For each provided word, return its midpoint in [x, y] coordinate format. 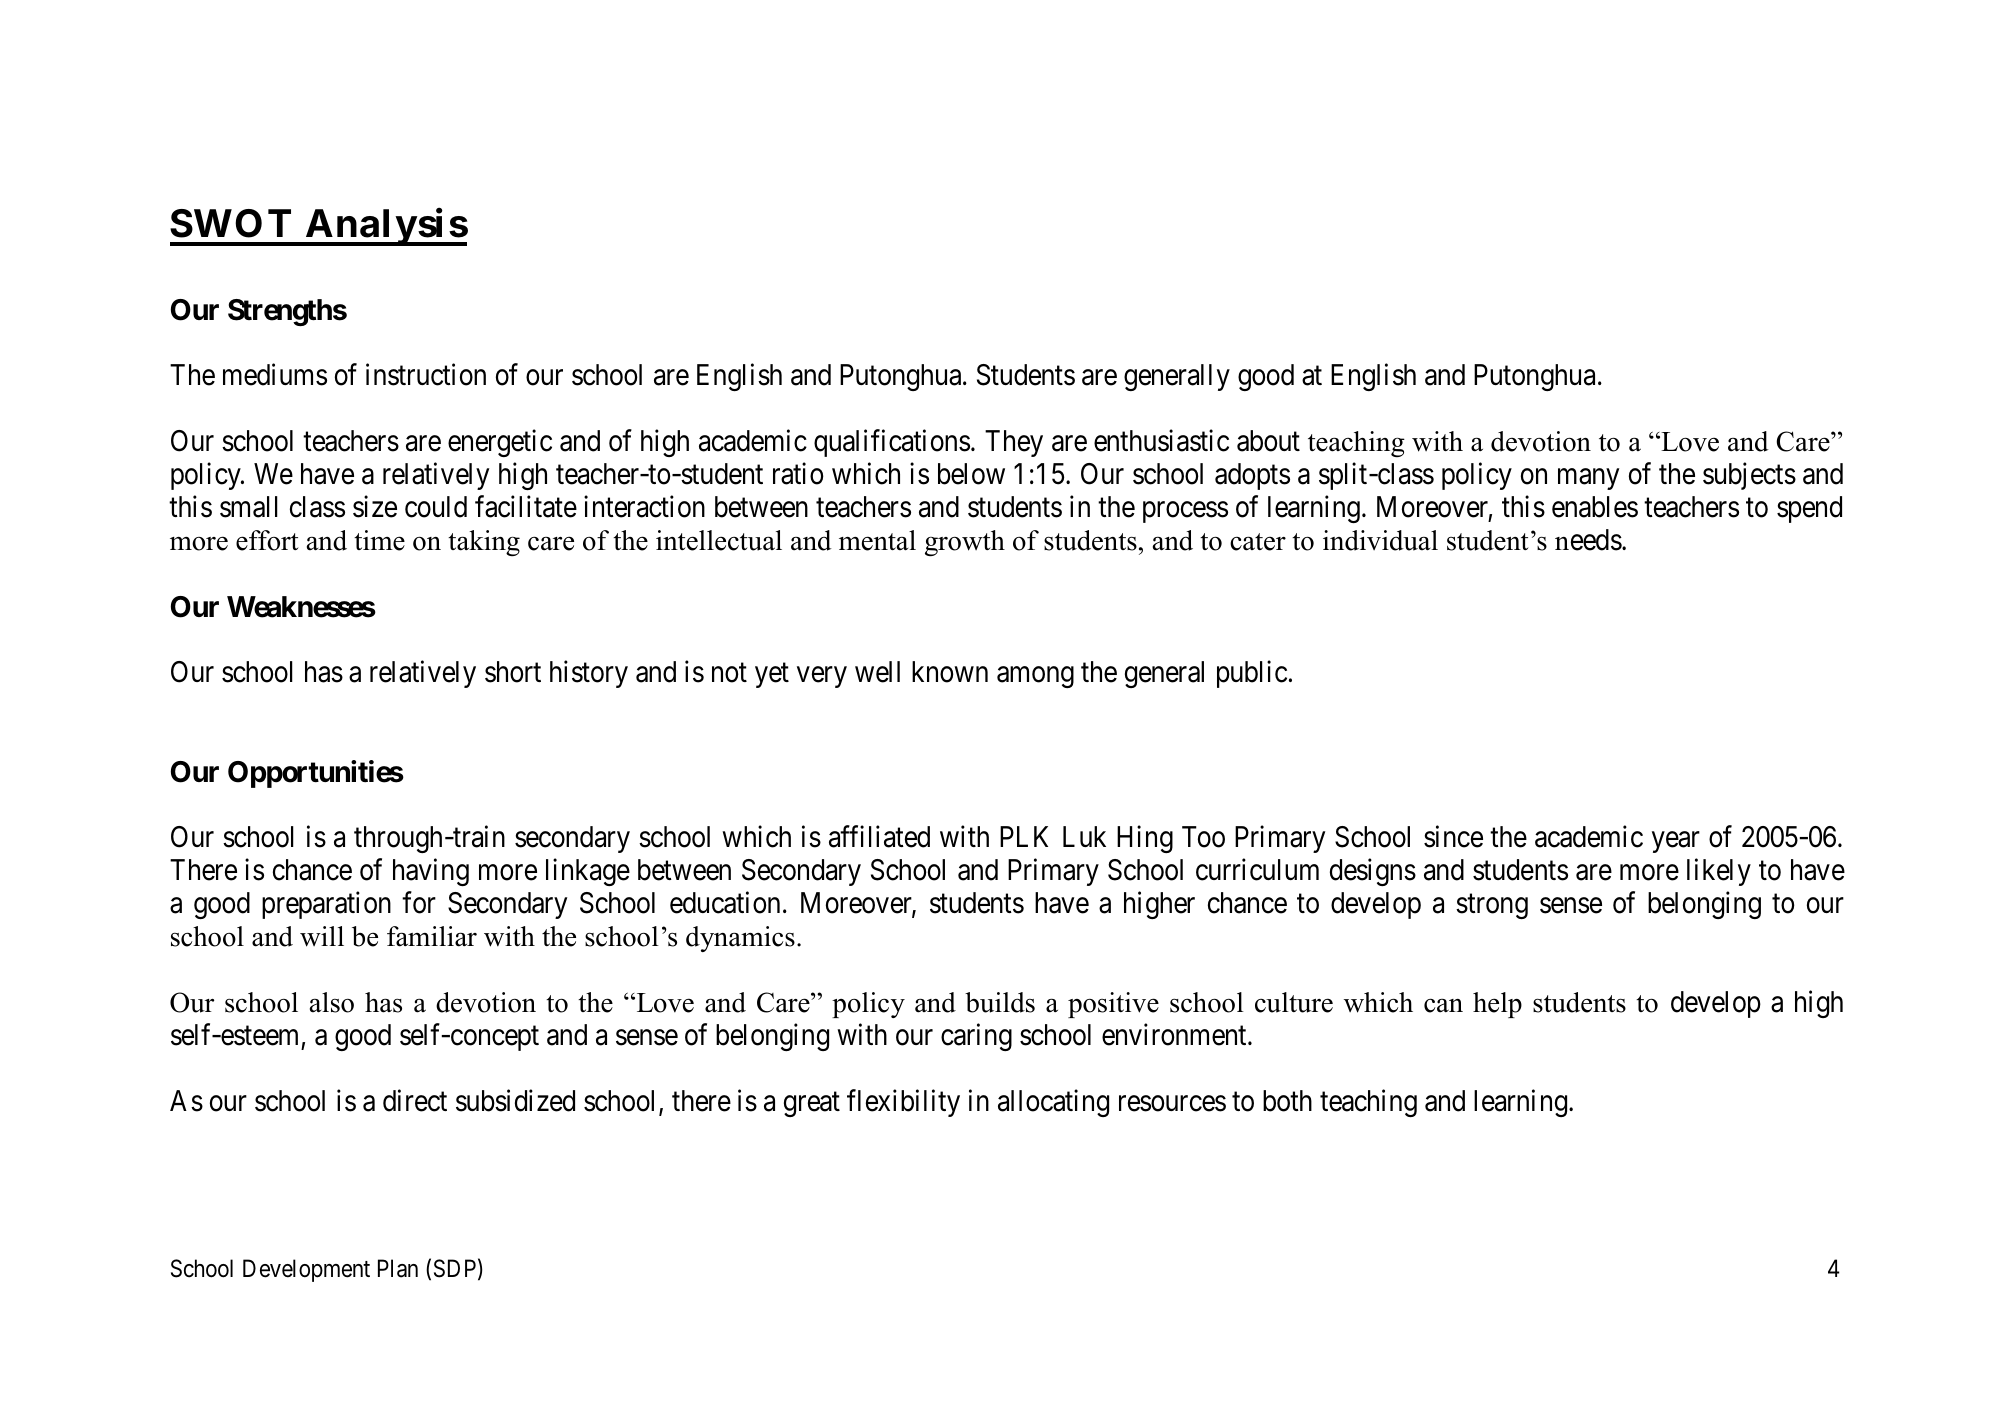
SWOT [230, 223]
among [1035, 677]
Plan [398, 1268]
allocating [1053, 1103]
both [1287, 1101]
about [1268, 441]
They [1014, 443]
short [513, 672]
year [1676, 842]
